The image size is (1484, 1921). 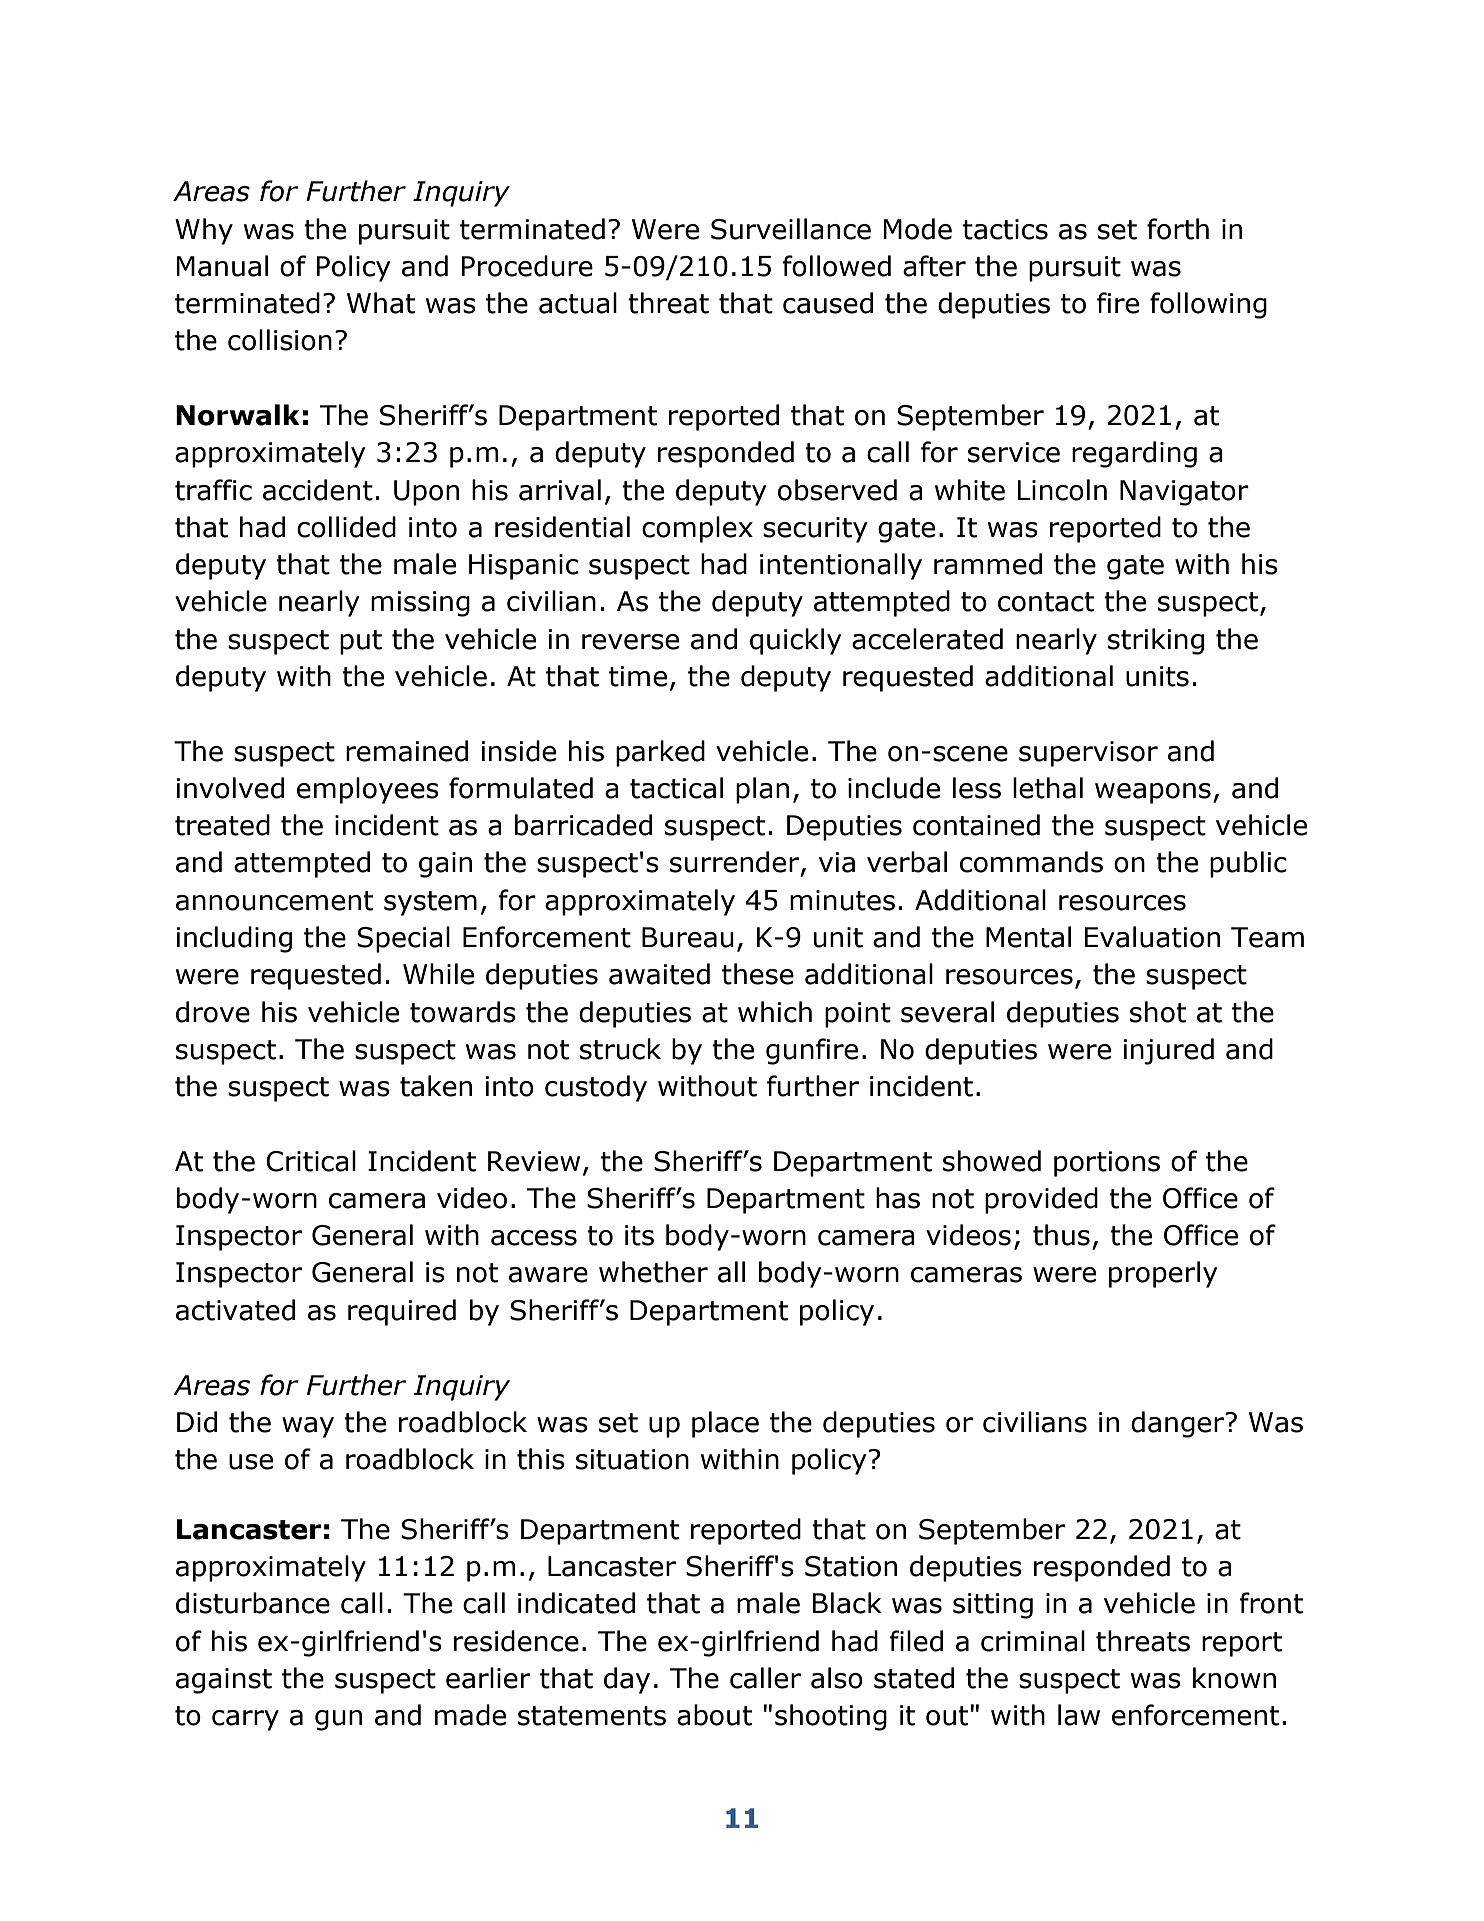 I want to click on these, so click(x=758, y=974).
